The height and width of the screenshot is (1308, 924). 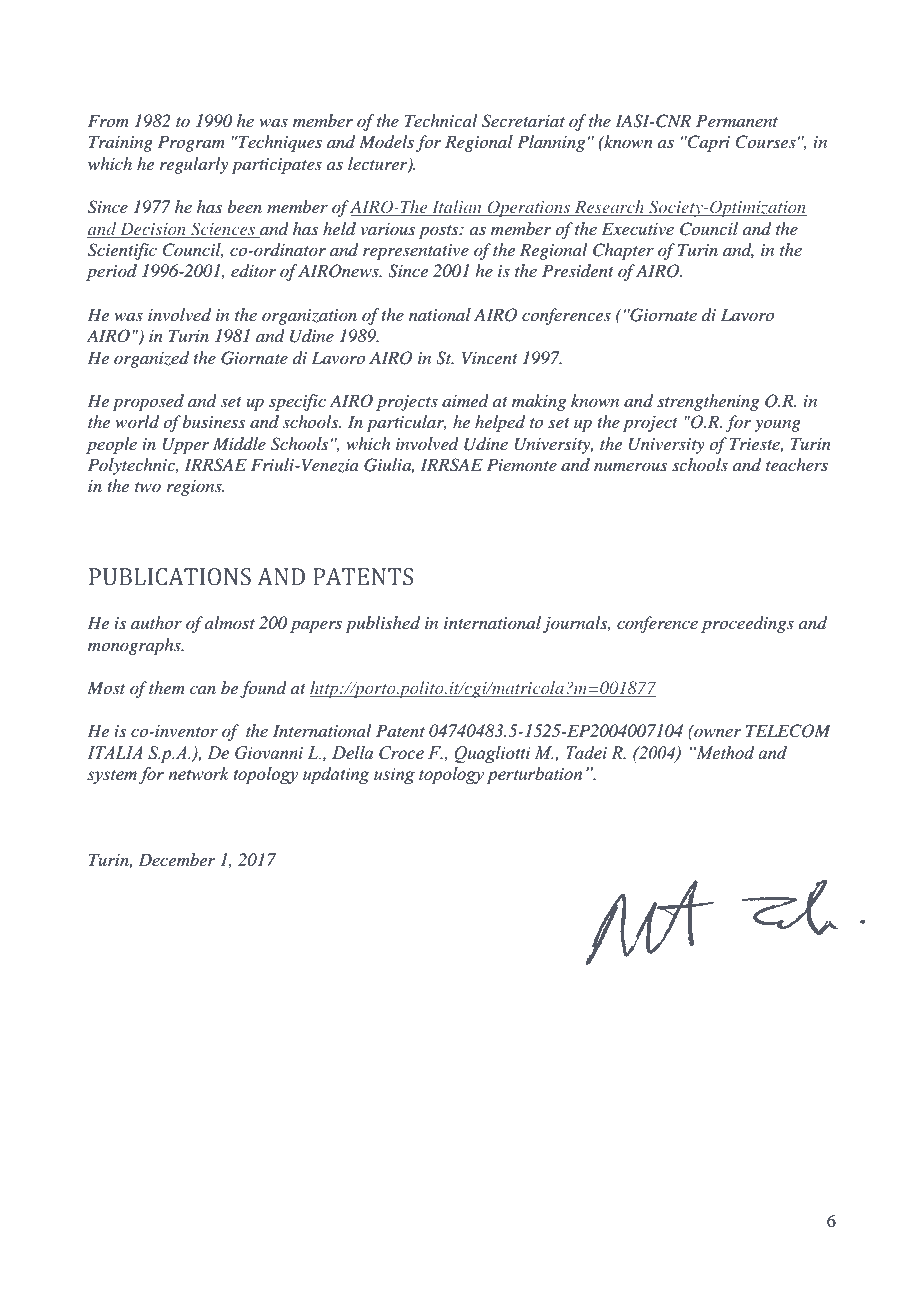 I want to click on proceedings, so click(x=747, y=624).
